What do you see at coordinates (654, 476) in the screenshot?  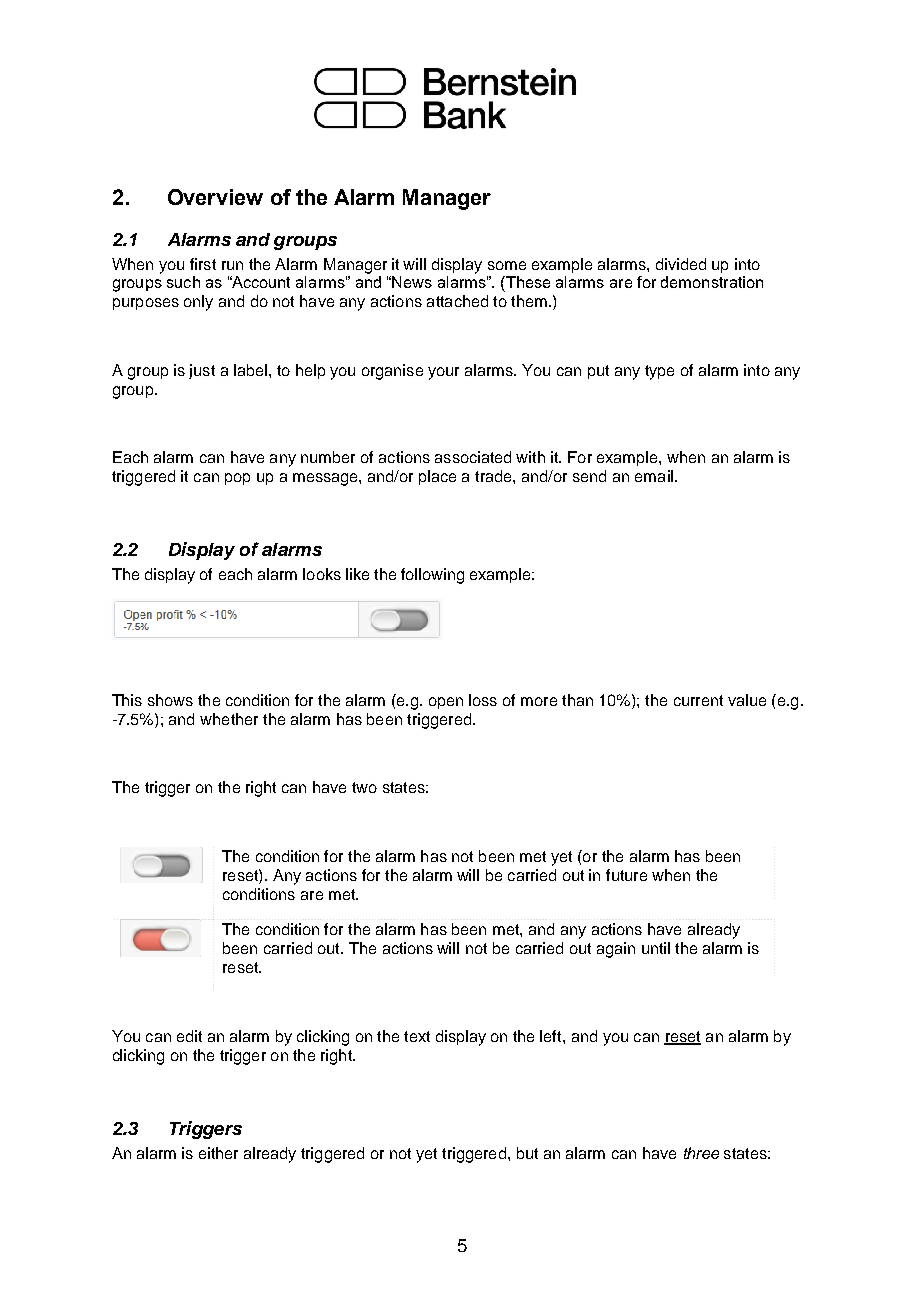 I see `email` at bounding box center [654, 476].
